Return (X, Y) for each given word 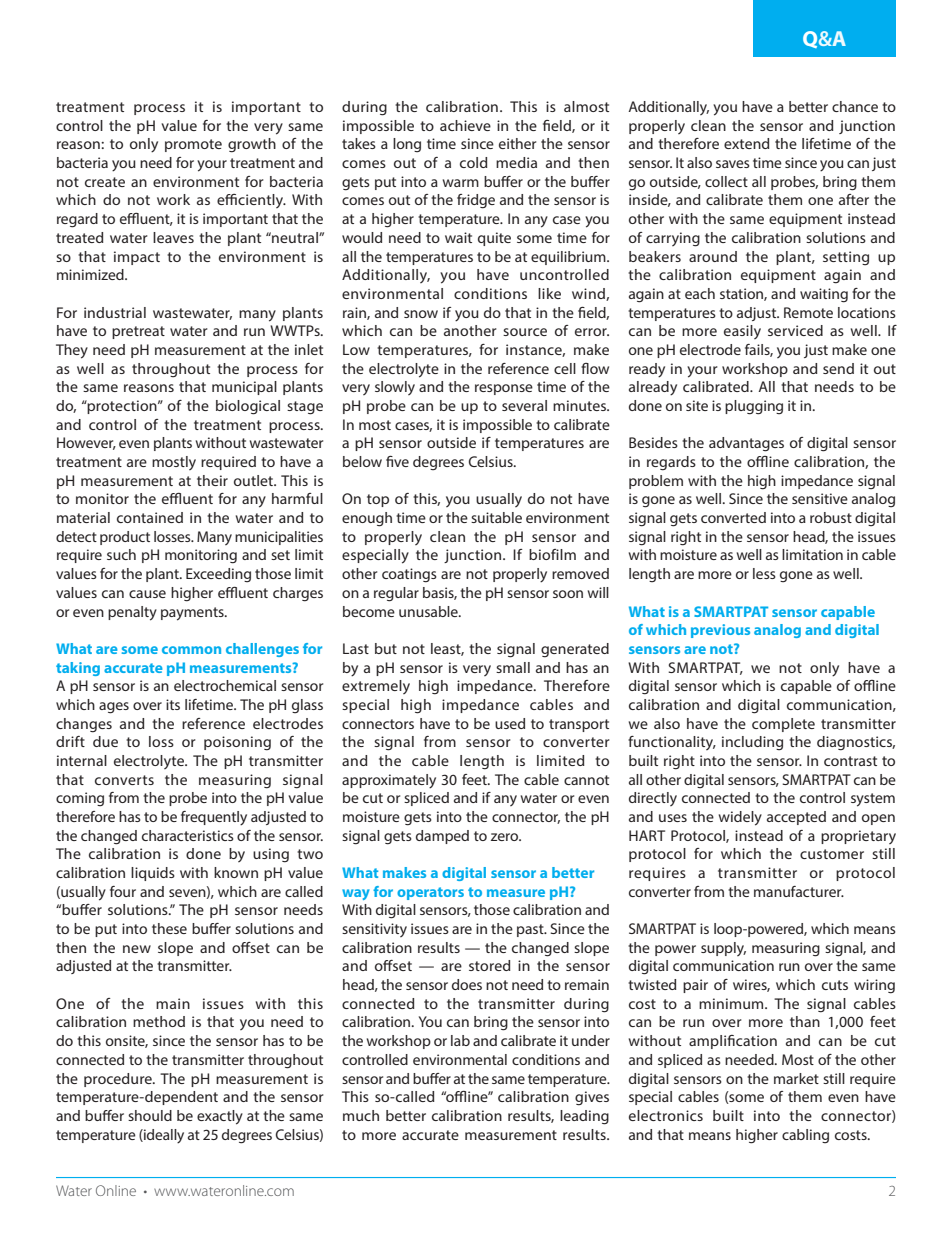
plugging (754, 407)
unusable (429, 611)
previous (720, 631)
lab (460, 1040)
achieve (465, 125)
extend (746, 143)
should (150, 1115)
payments (193, 614)
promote (193, 145)
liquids (153, 874)
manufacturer (799, 891)
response (504, 389)
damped (442, 837)
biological (248, 407)
